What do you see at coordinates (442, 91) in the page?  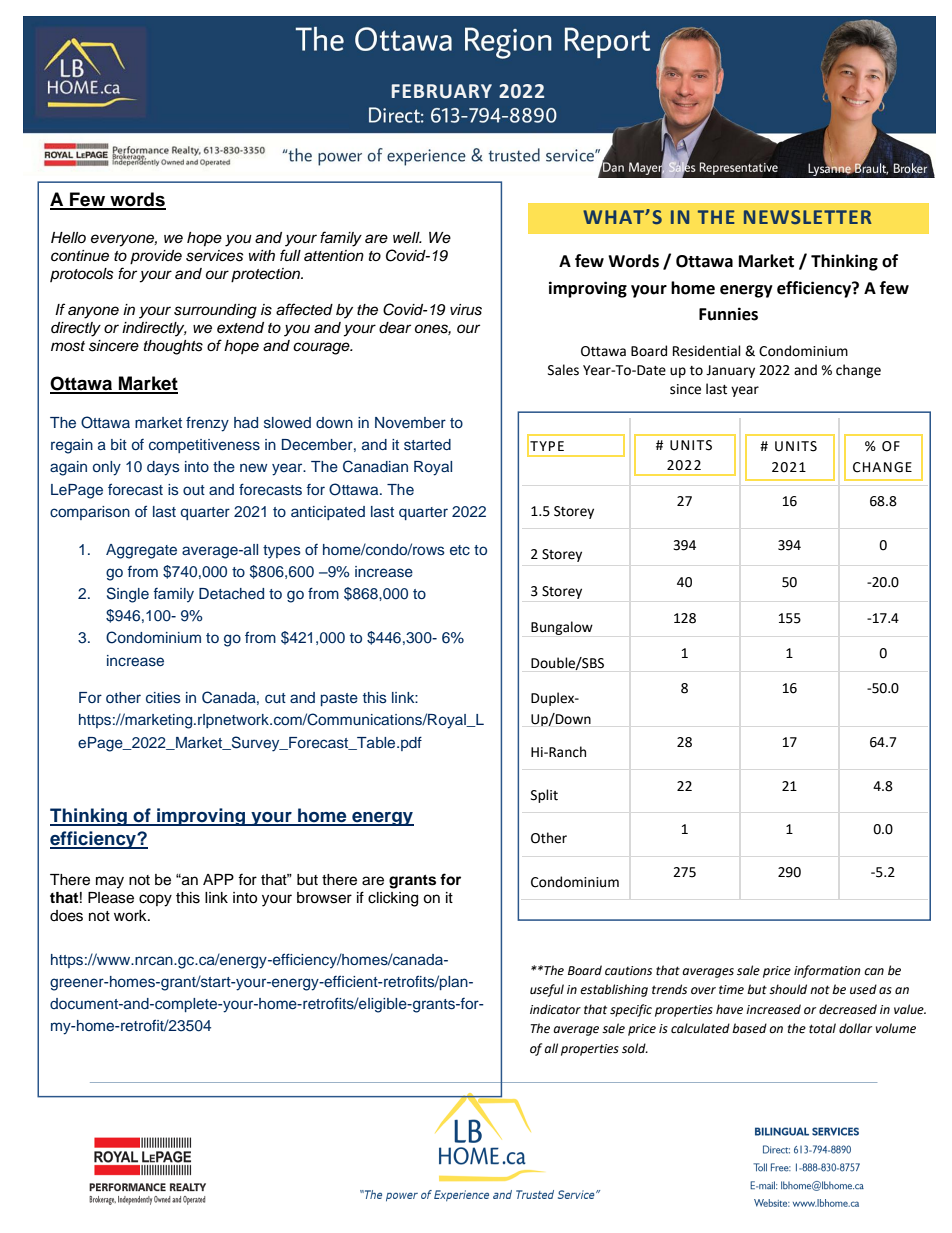 I see `FEBRUARY` at bounding box center [442, 91].
